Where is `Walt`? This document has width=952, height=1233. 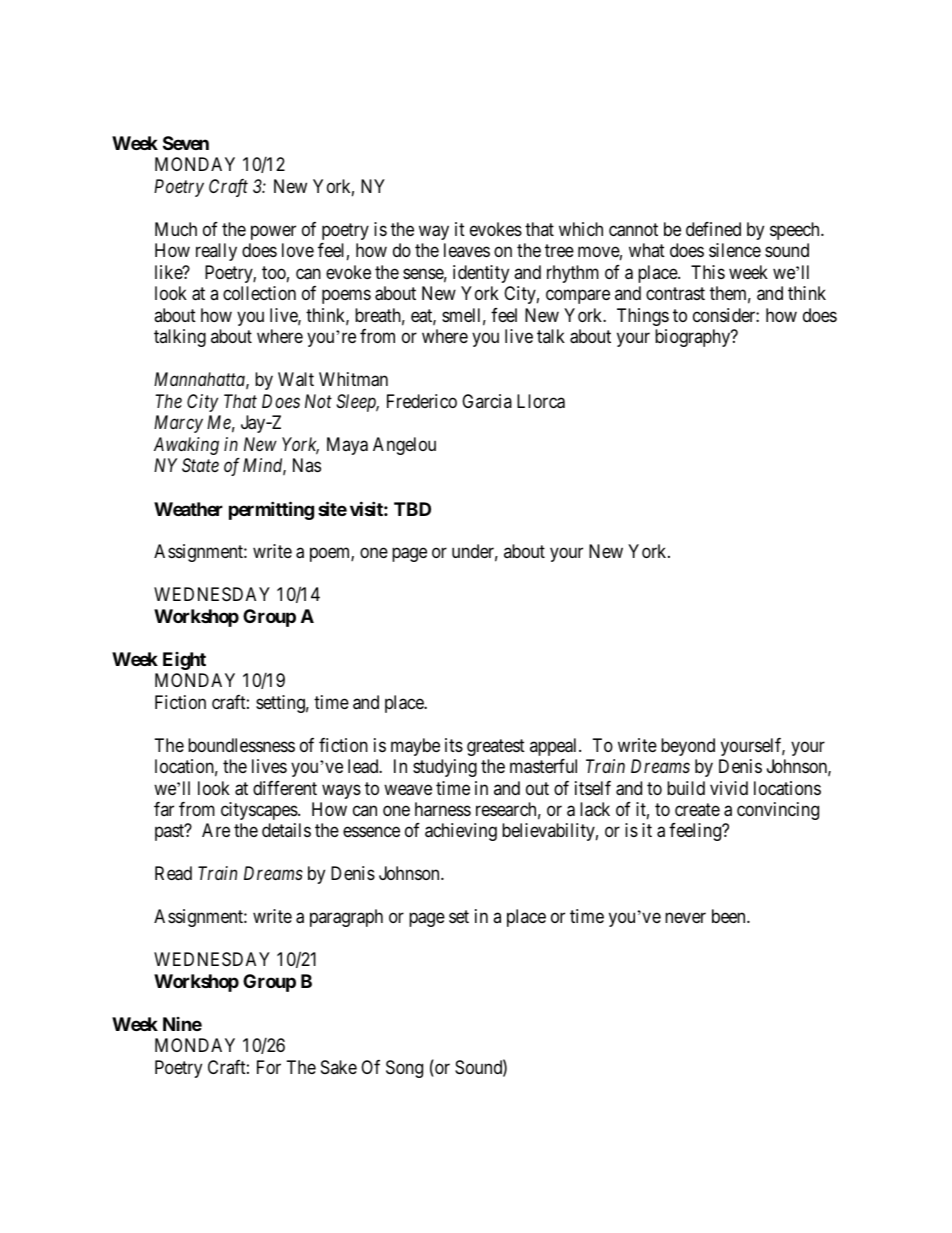
Walt is located at coordinates (296, 379).
